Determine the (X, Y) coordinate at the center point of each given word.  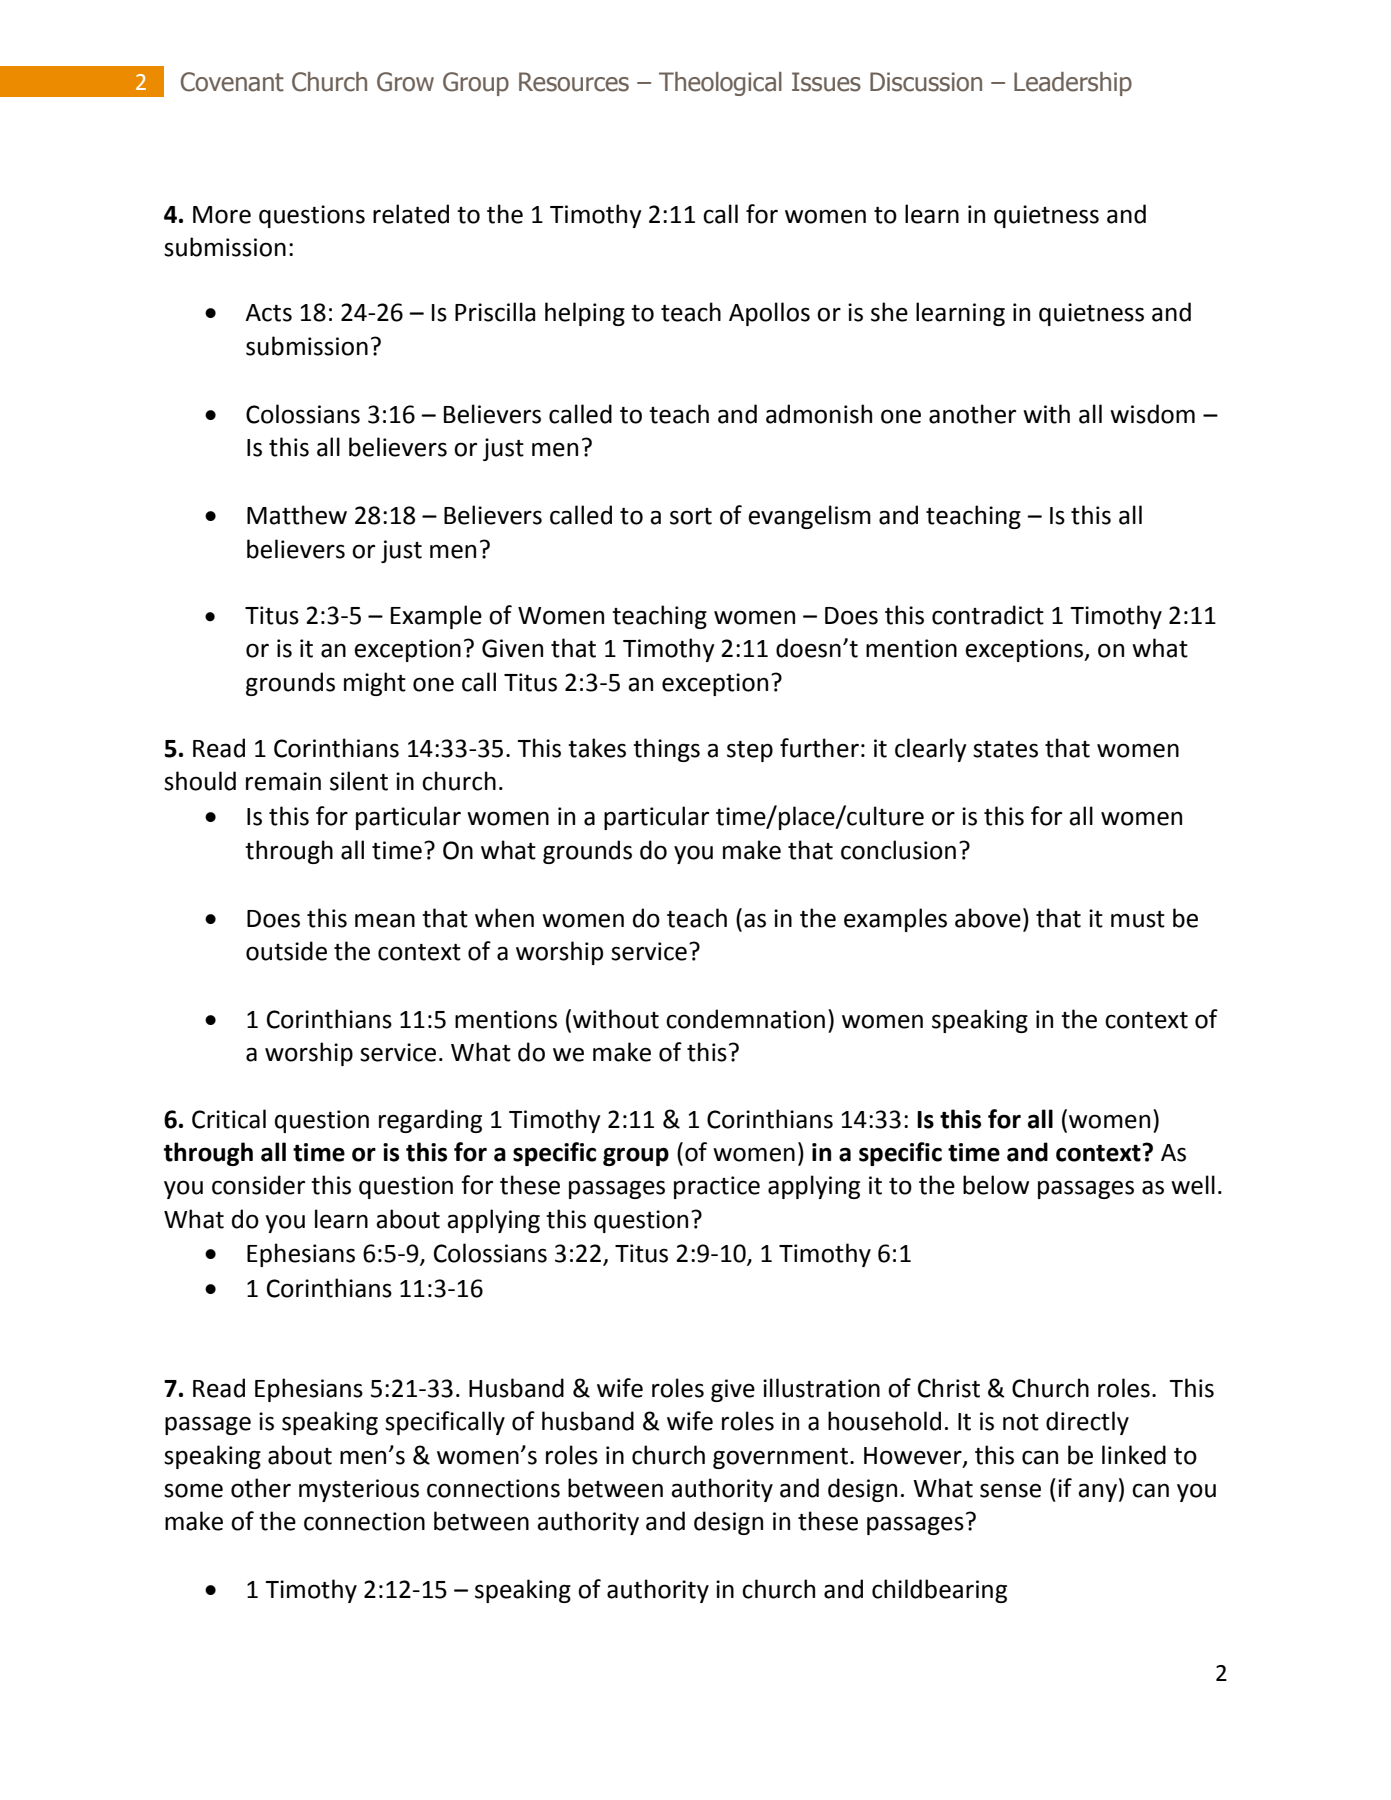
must (1138, 919)
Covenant (232, 82)
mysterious (359, 1490)
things (666, 750)
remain (283, 781)
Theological (720, 84)
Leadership (1073, 84)
